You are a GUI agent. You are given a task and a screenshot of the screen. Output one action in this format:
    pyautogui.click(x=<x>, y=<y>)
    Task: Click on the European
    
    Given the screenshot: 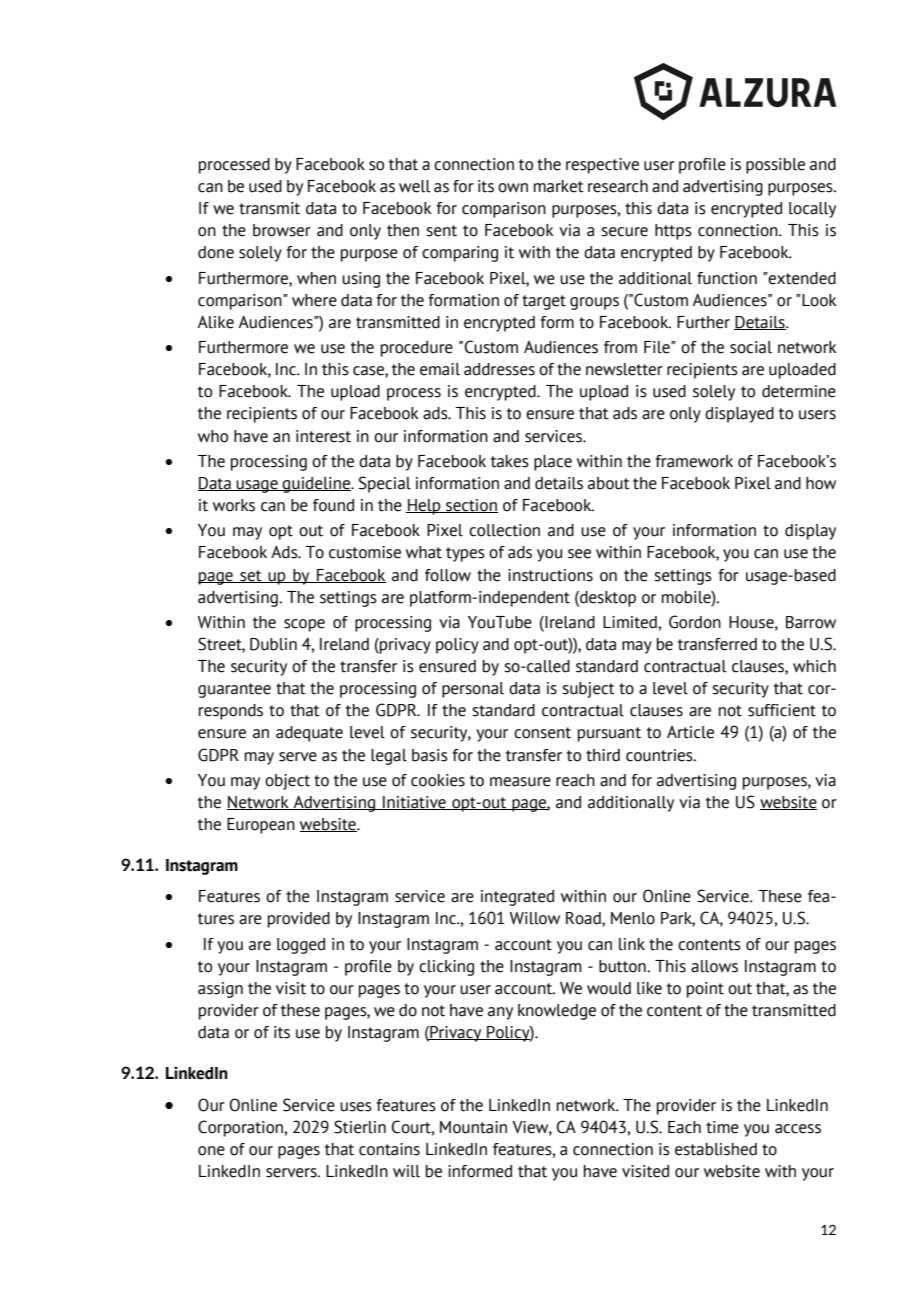 What is the action you would take?
    pyautogui.click(x=261, y=826)
